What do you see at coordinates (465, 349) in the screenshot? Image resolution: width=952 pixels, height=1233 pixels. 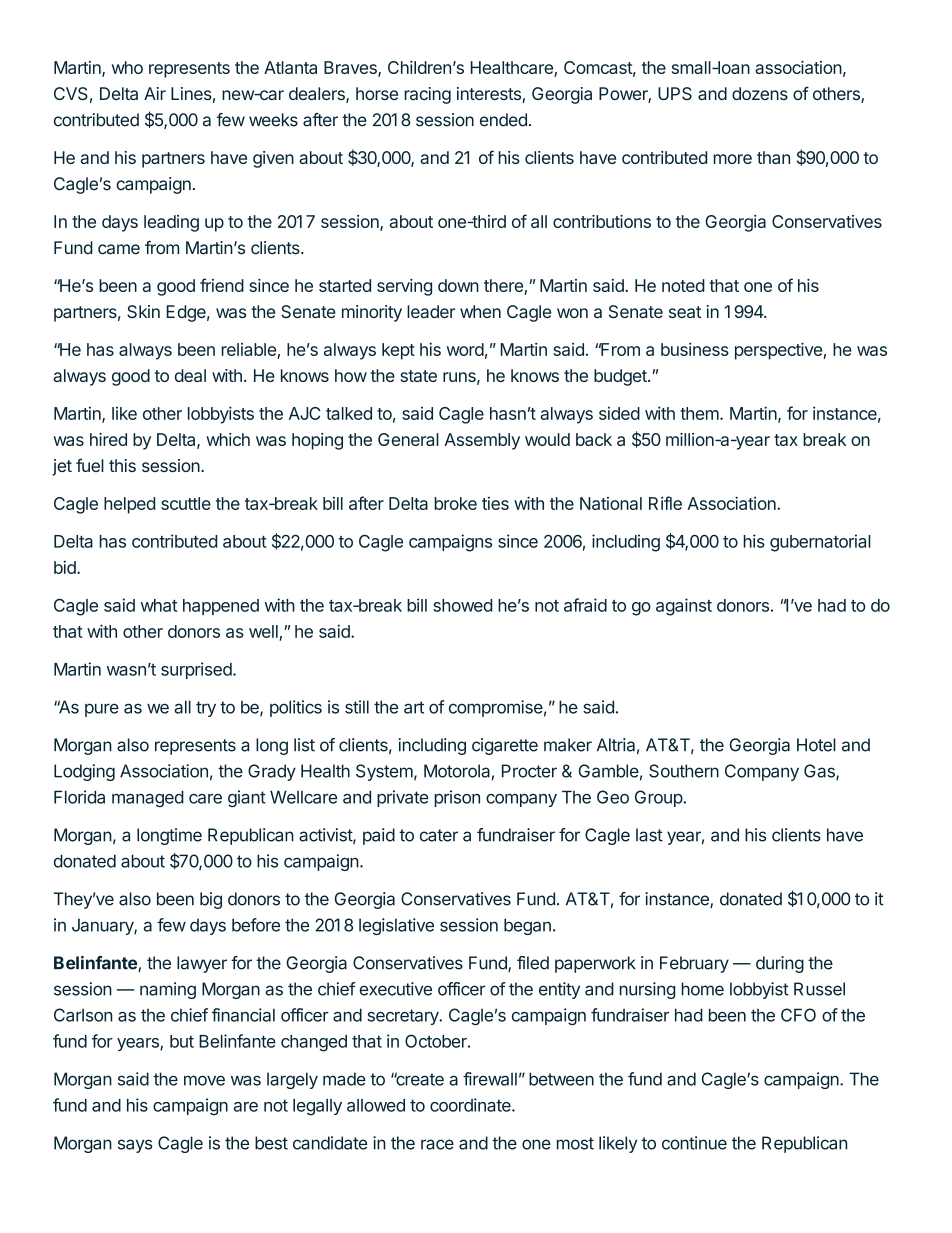 I see `word` at bounding box center [465, 349].
